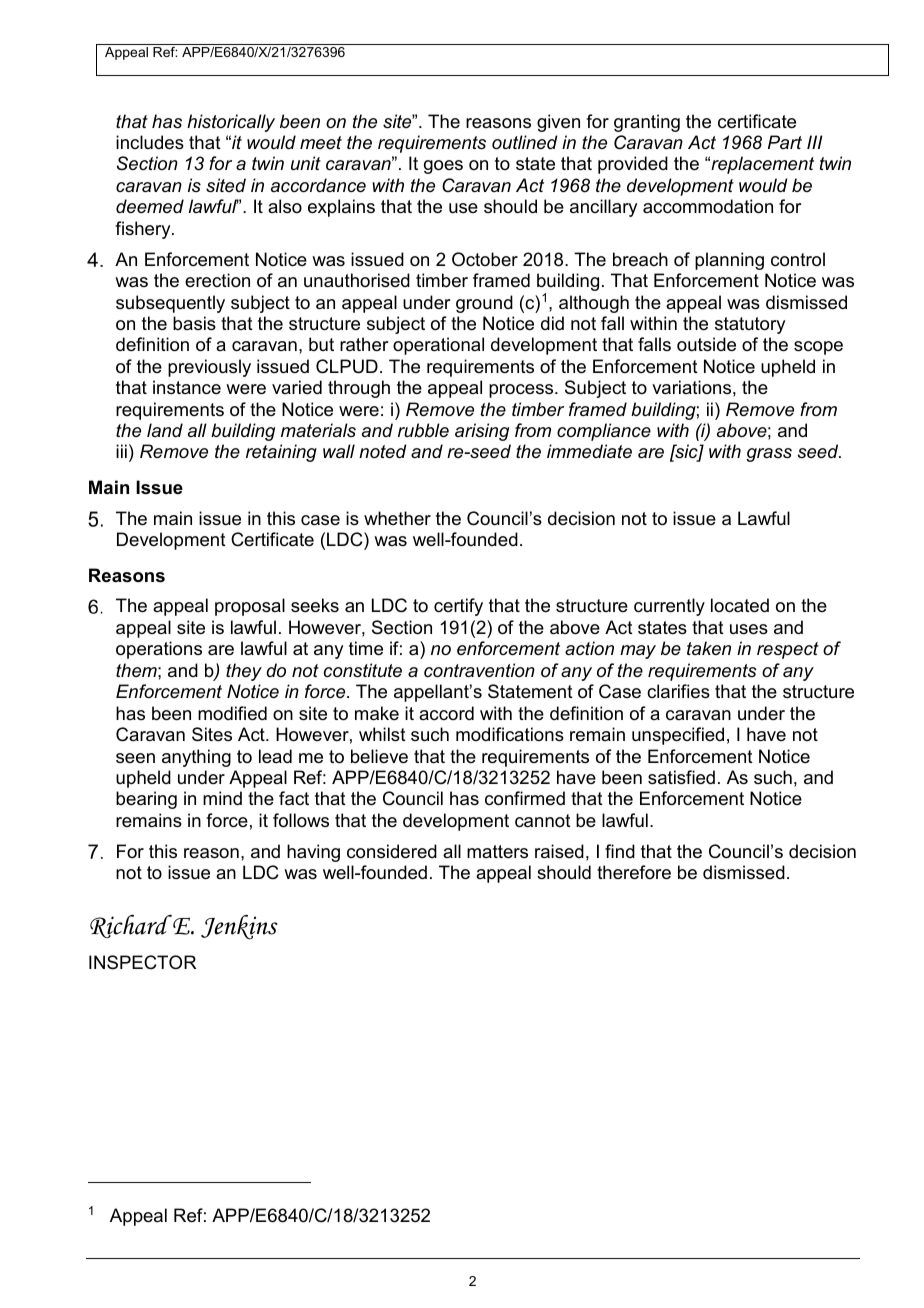 This screenshot has height=1308, width=924. What do you see at coordinates (709, 648) in the screenshot?
I see `taken` at bounding box center [709, 648].
